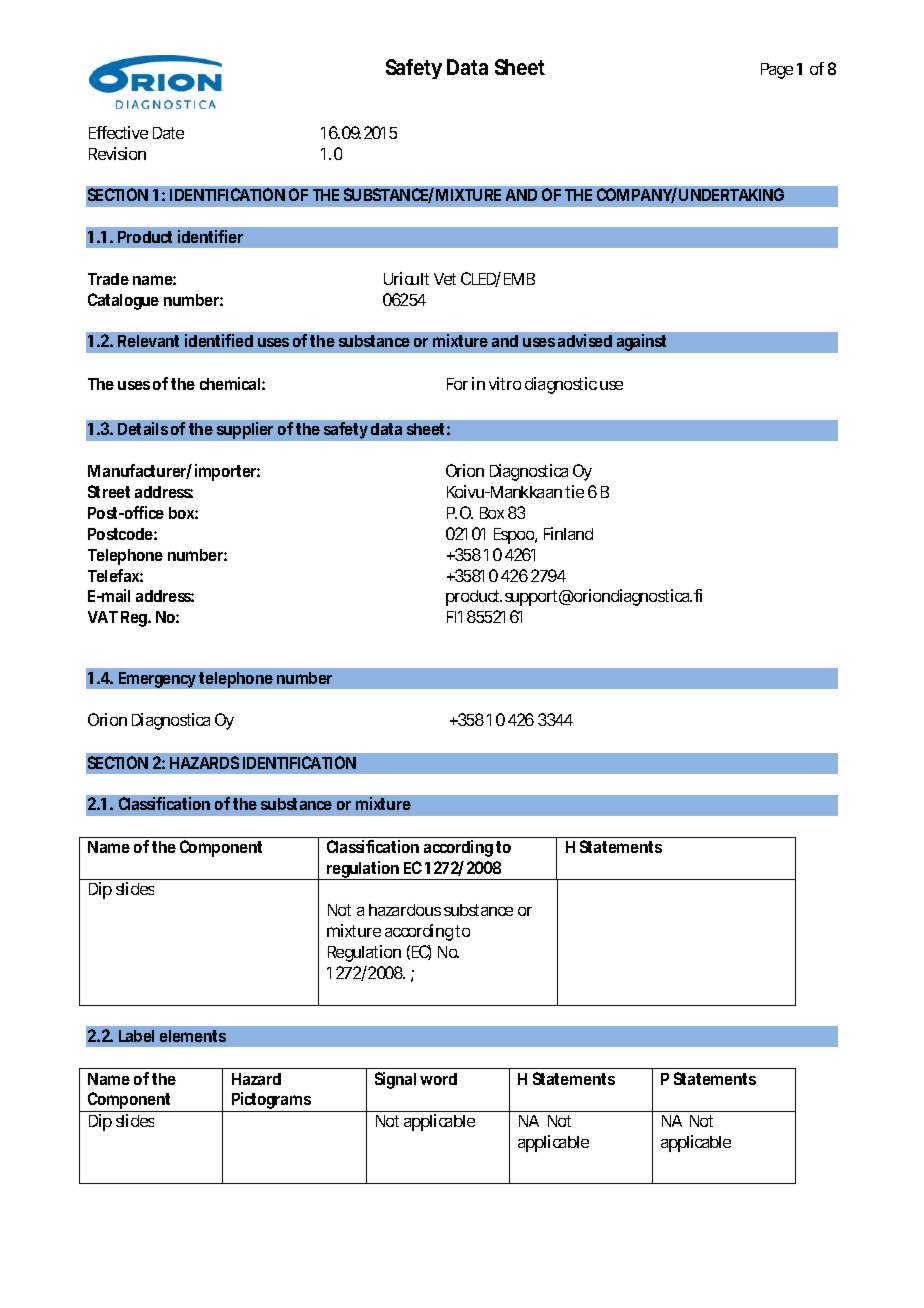  I want to click on vitro, so click(505, 383).
